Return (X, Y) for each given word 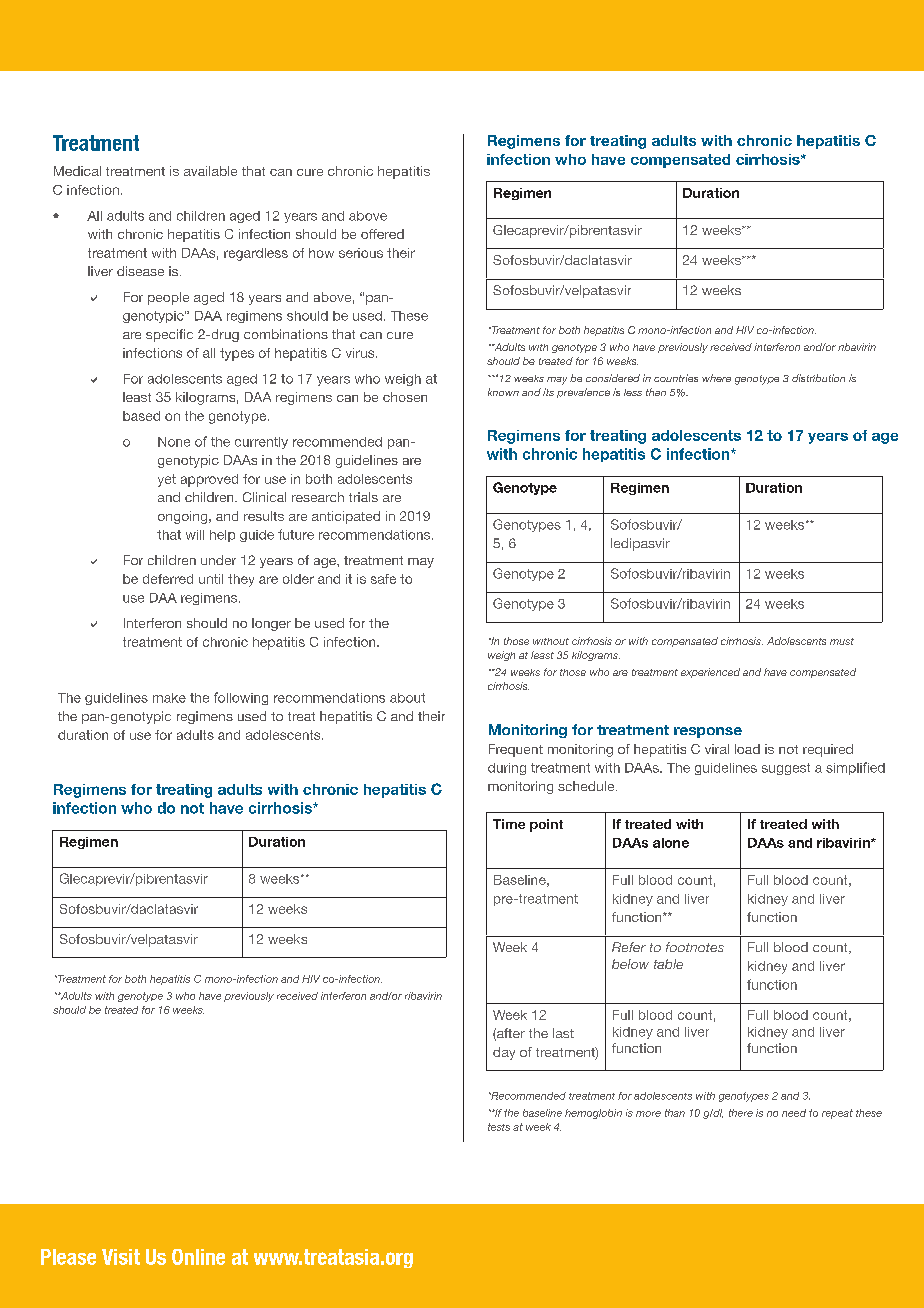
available (210, 171)
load (747, 749)
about (407, 698)
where (716, 378)
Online (198, 1257)
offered (382, 234)
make (169, 698)
